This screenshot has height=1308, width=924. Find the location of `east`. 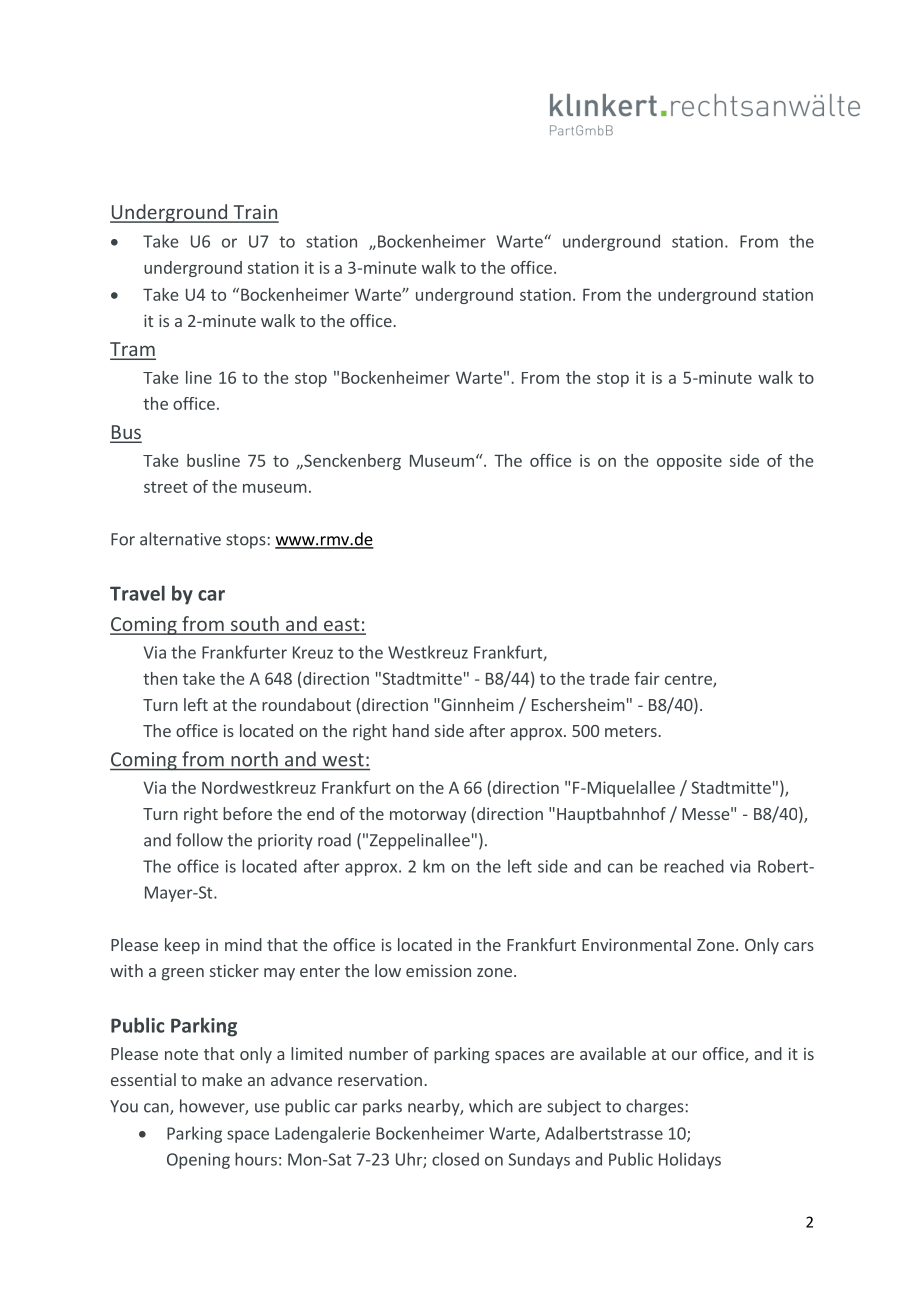

east is located at coordinates (341, 626).
